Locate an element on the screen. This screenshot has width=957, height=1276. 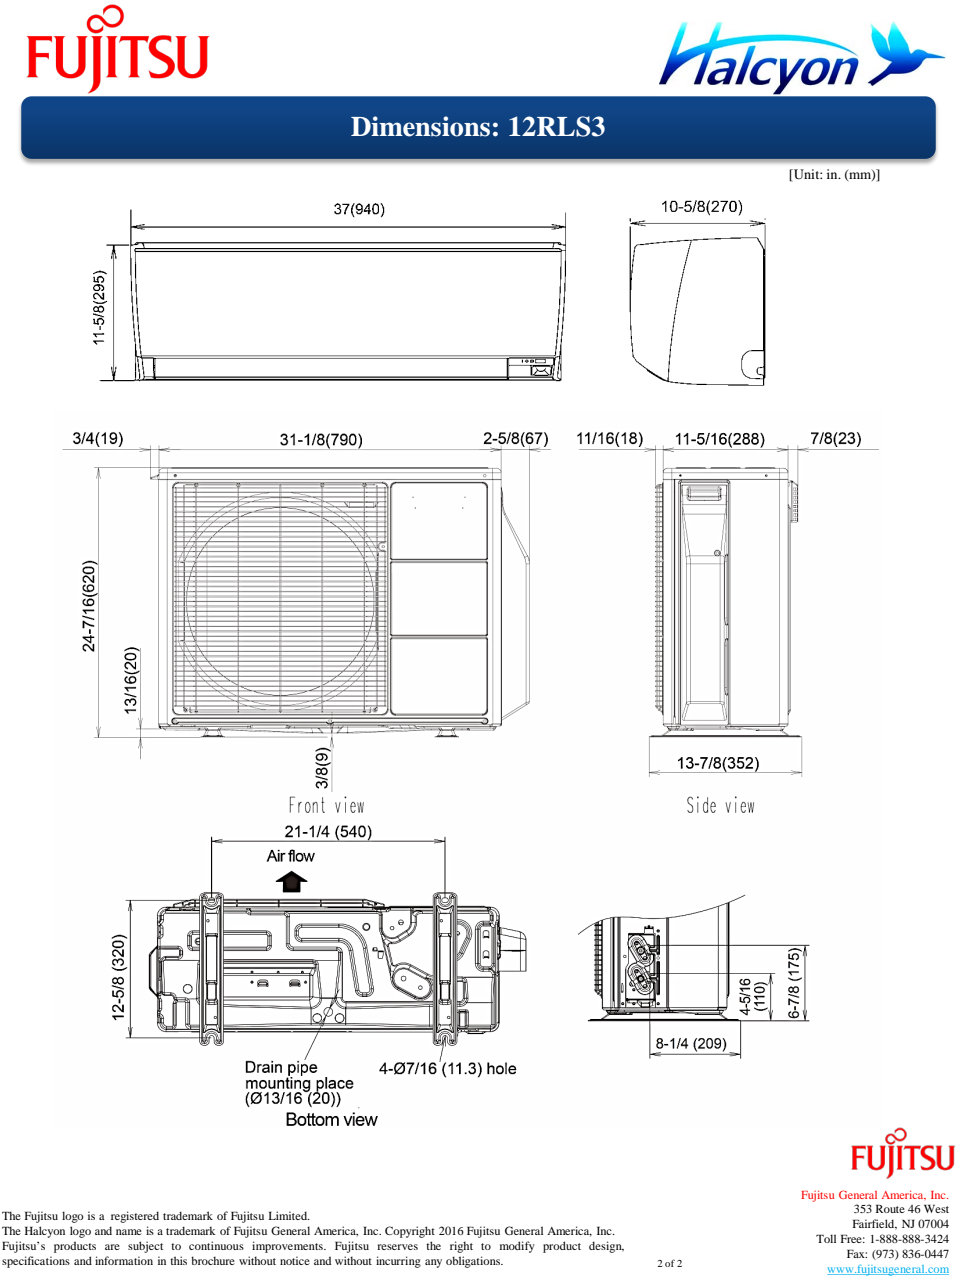
Dimensions is located at coordinates (420, 126).
